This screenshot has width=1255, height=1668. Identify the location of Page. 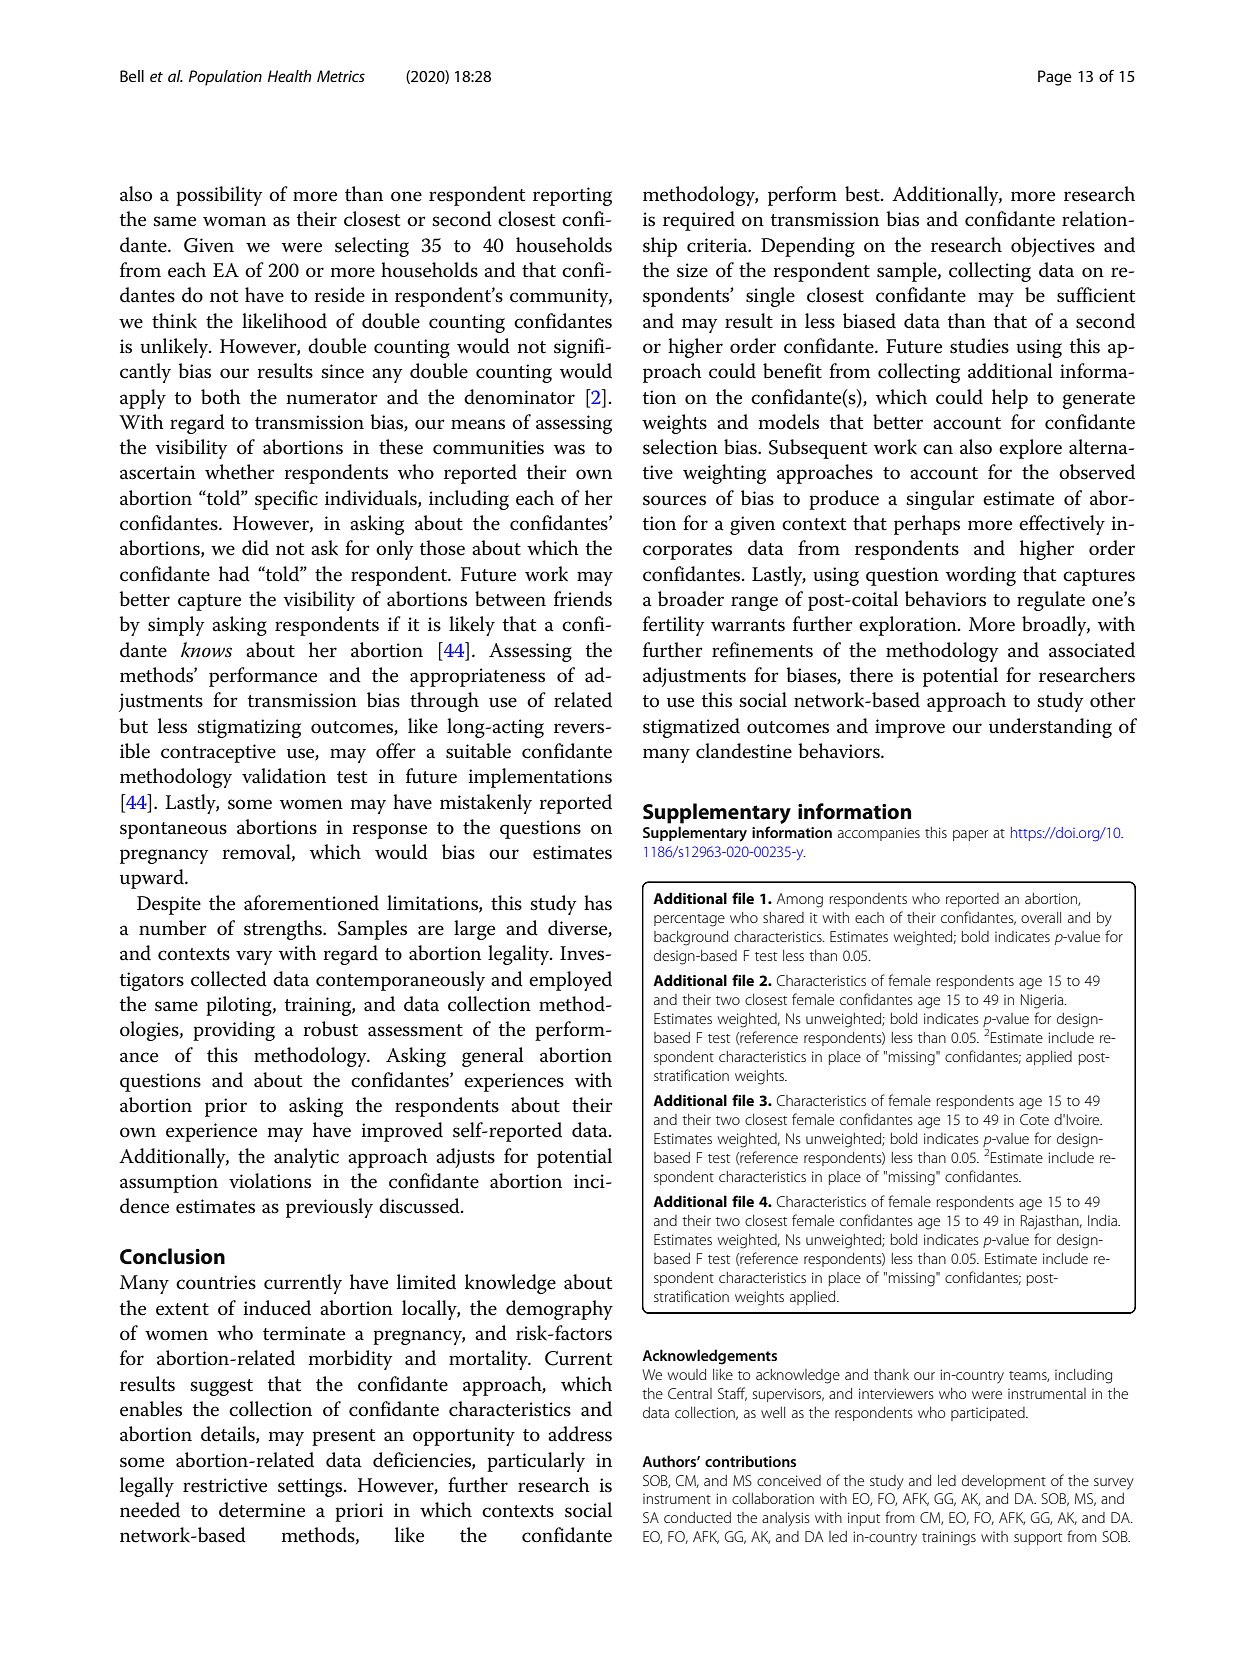
(1055, 78).
